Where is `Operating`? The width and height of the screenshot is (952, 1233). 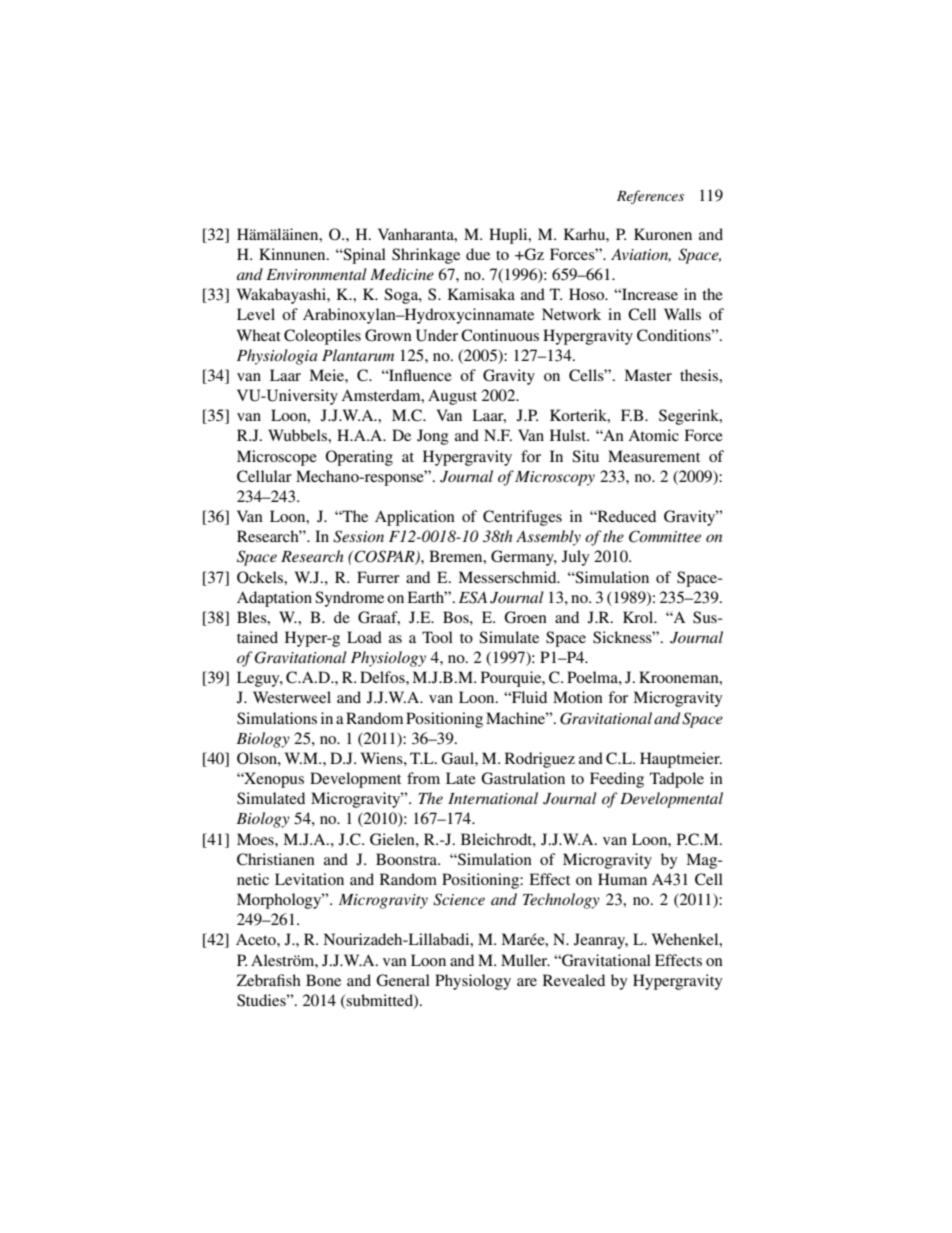 Operating is located at coordinates (359, 458).
